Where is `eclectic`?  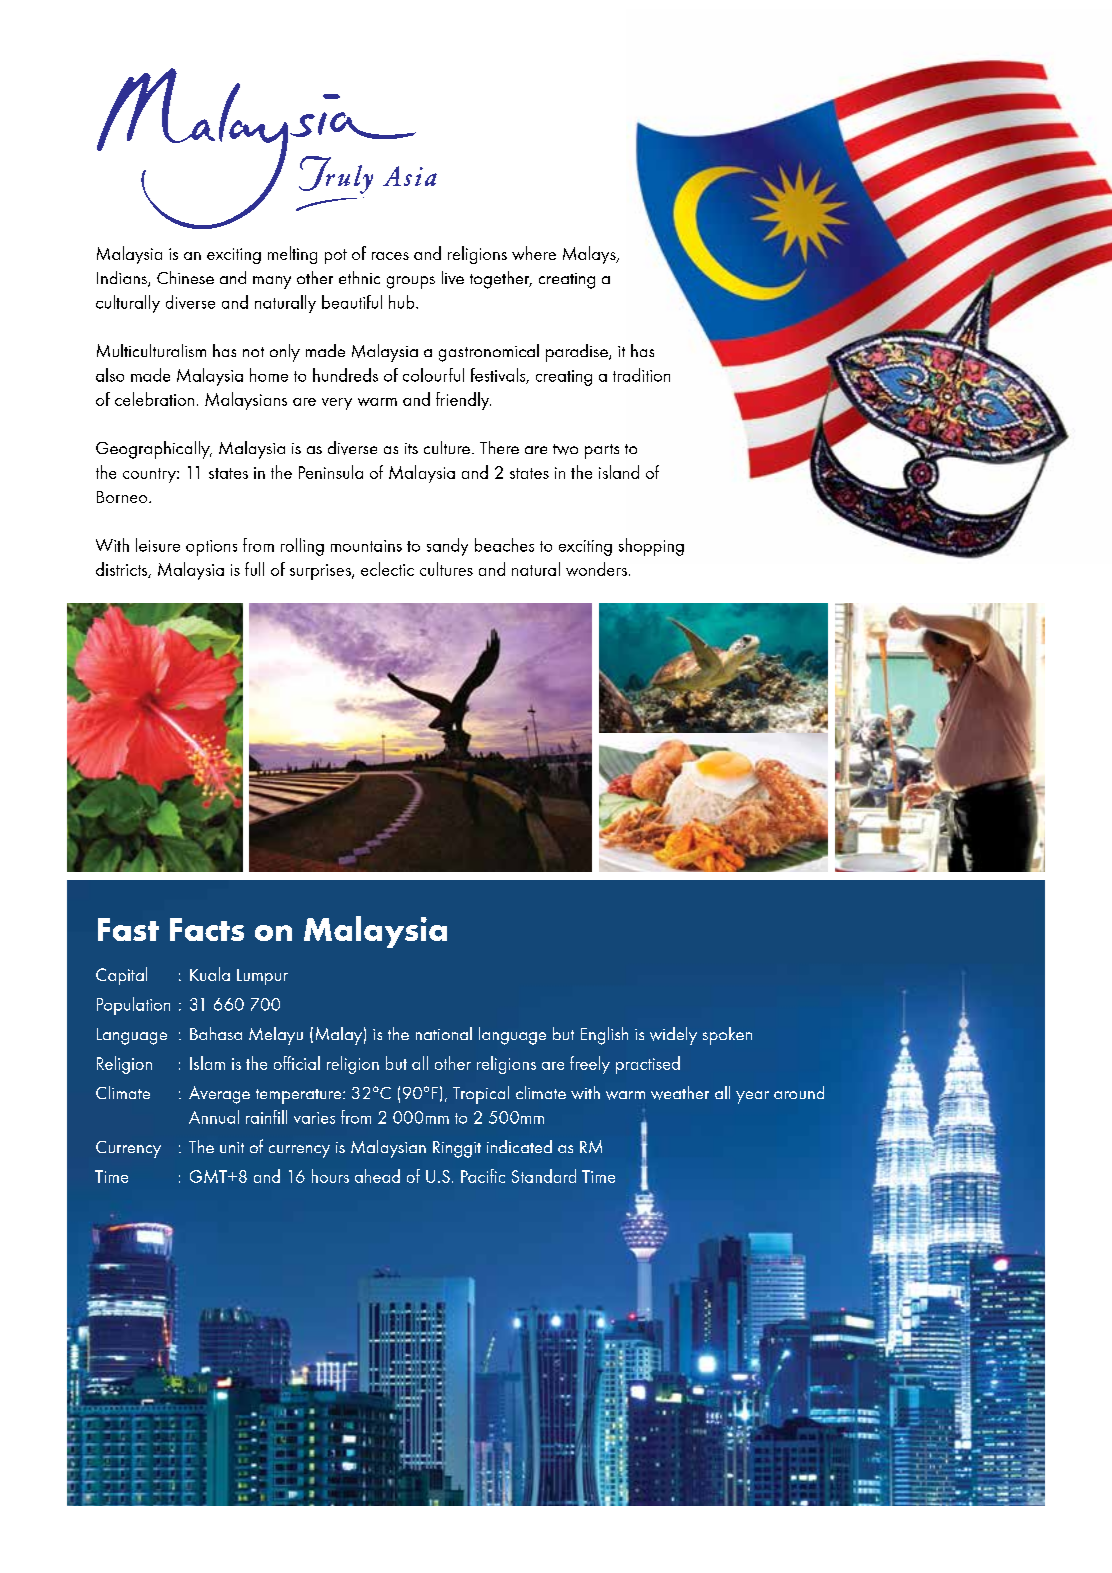
eclectic is located at coordinates (387, 569).
